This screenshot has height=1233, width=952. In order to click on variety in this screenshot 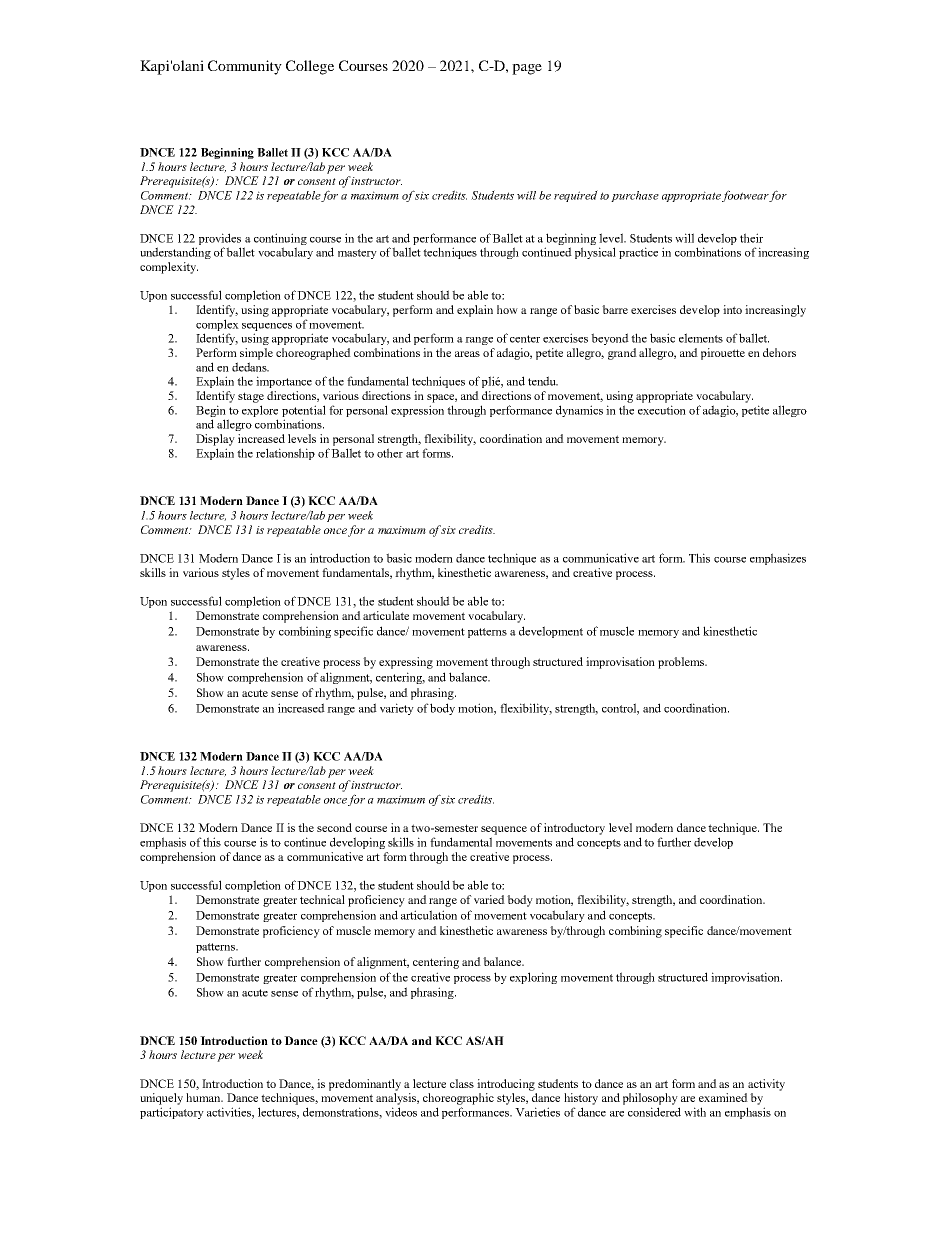, I will do `click(397, 709)`.
